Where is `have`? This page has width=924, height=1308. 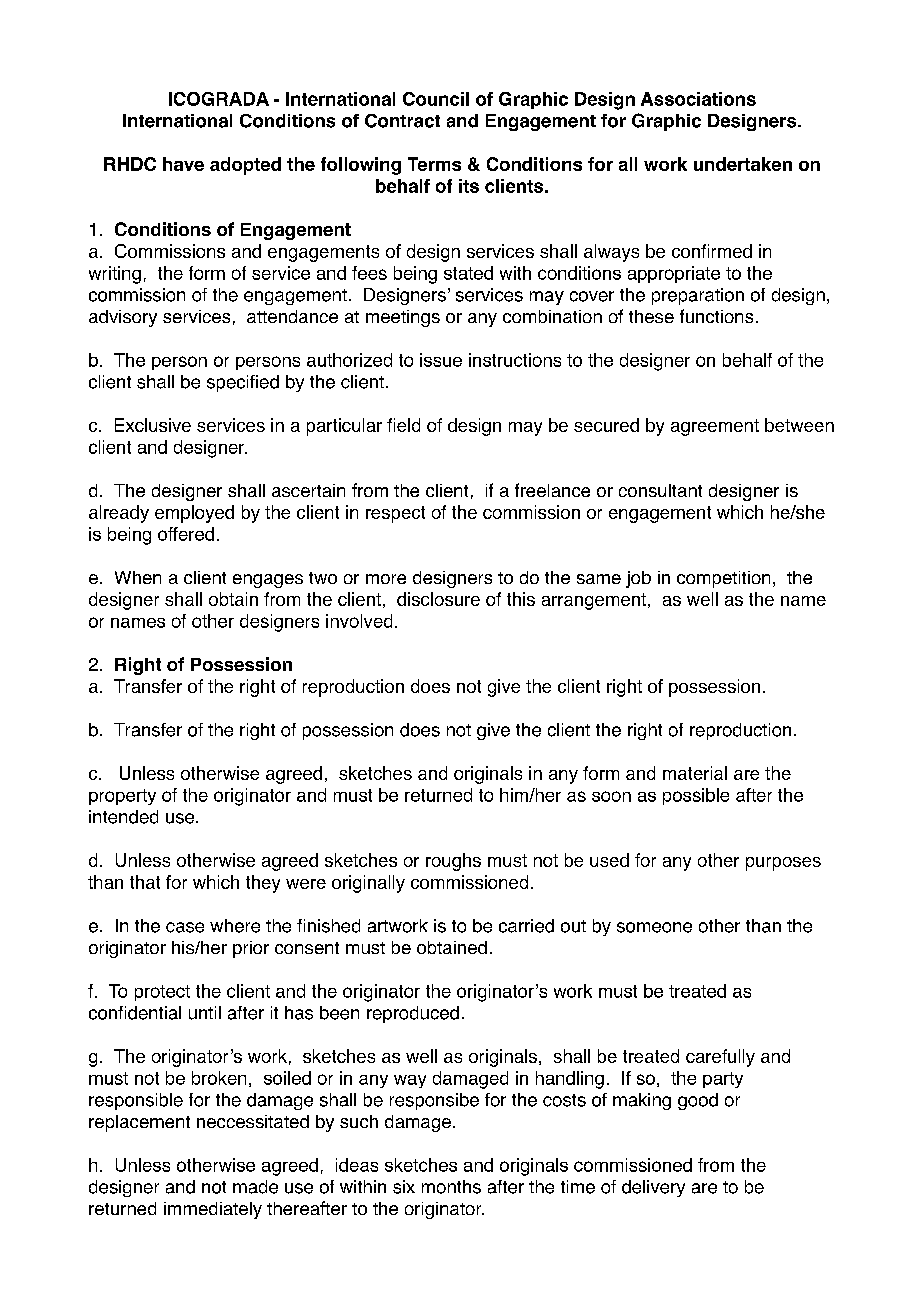
have is located at coordinates (183, 164).
